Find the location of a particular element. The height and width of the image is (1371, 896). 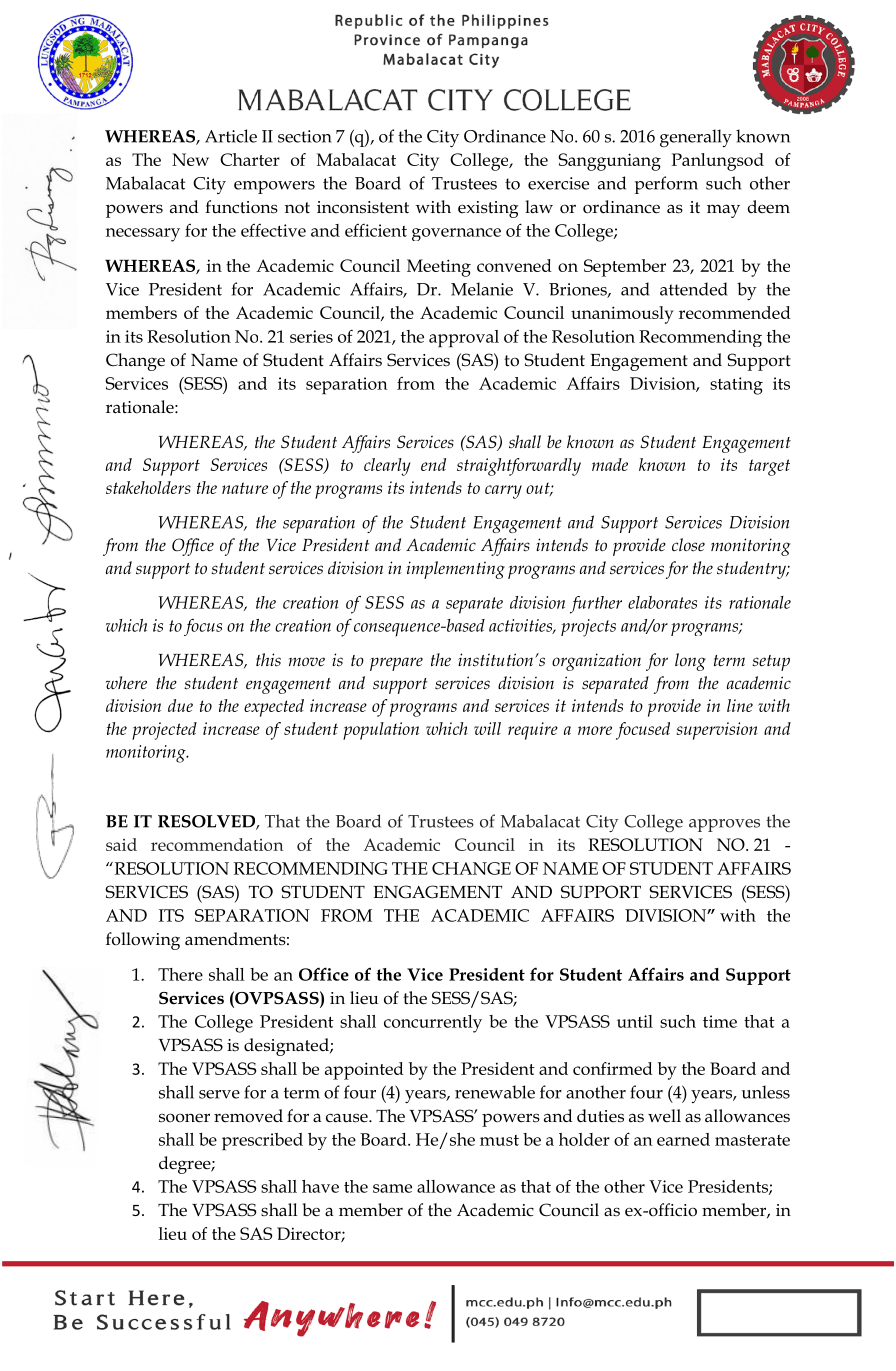

stating is located at coordinates (736, 386).
